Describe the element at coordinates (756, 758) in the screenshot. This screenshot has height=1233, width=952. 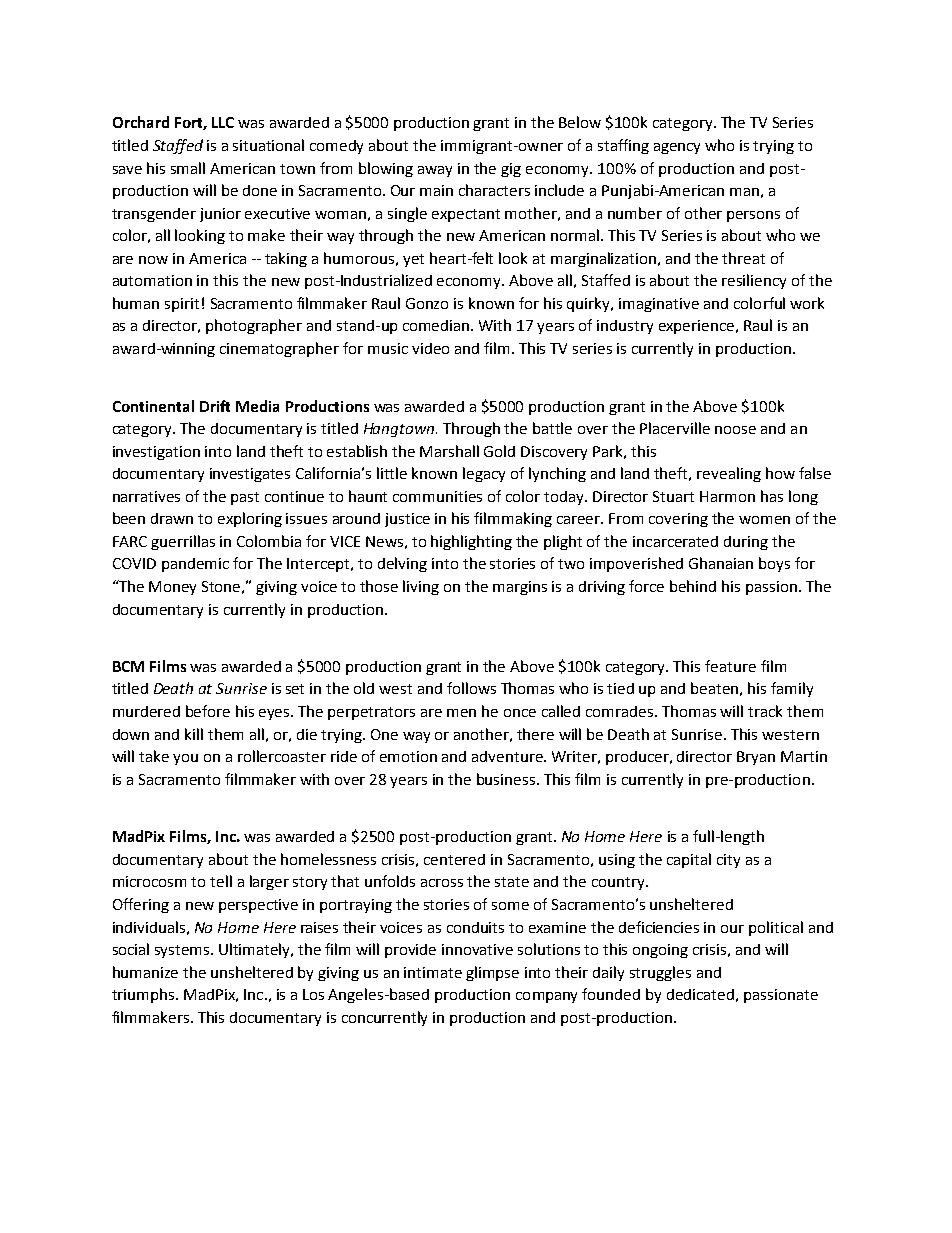
I see `Bryan` at that location.
